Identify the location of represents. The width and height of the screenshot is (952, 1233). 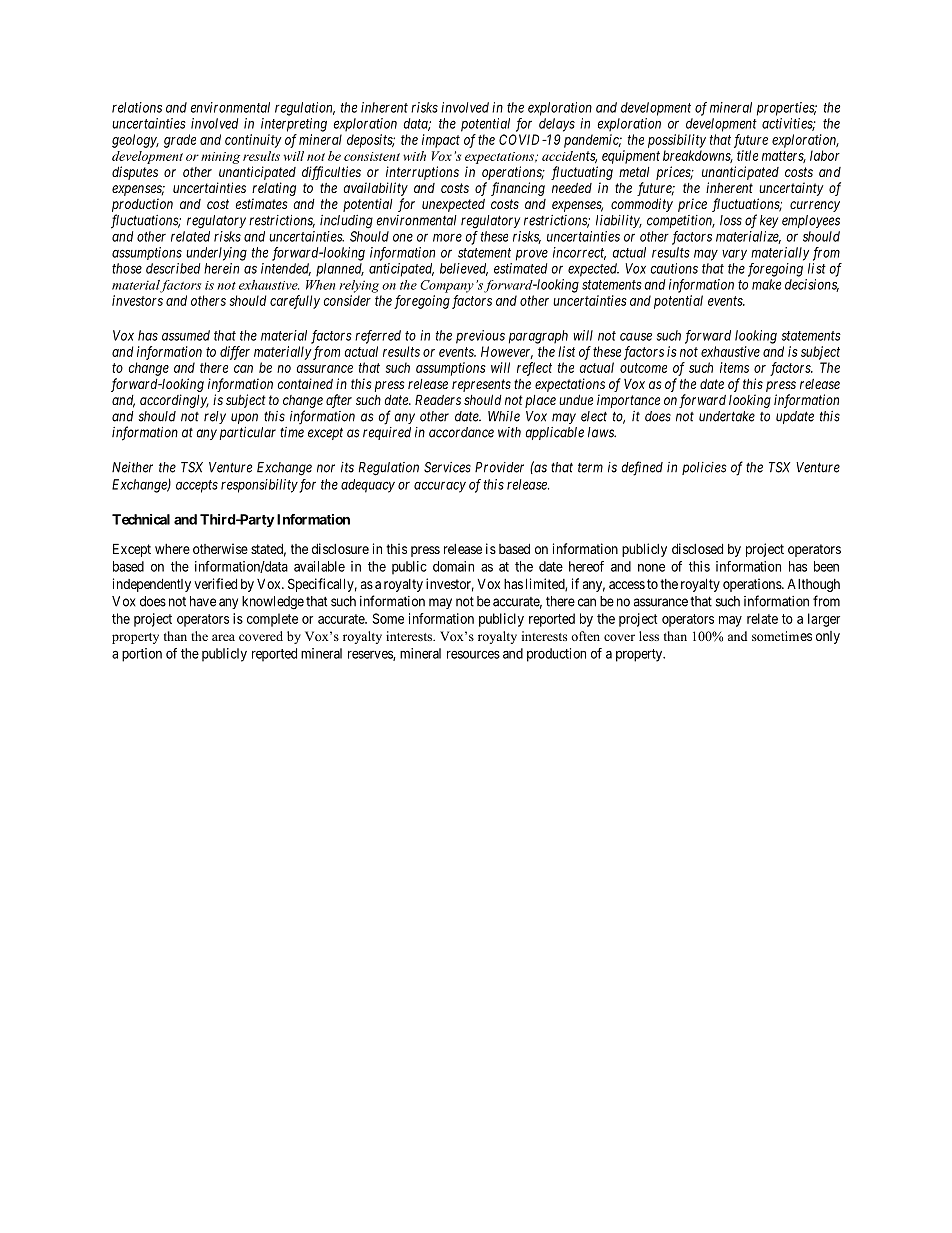
(481, 385).
